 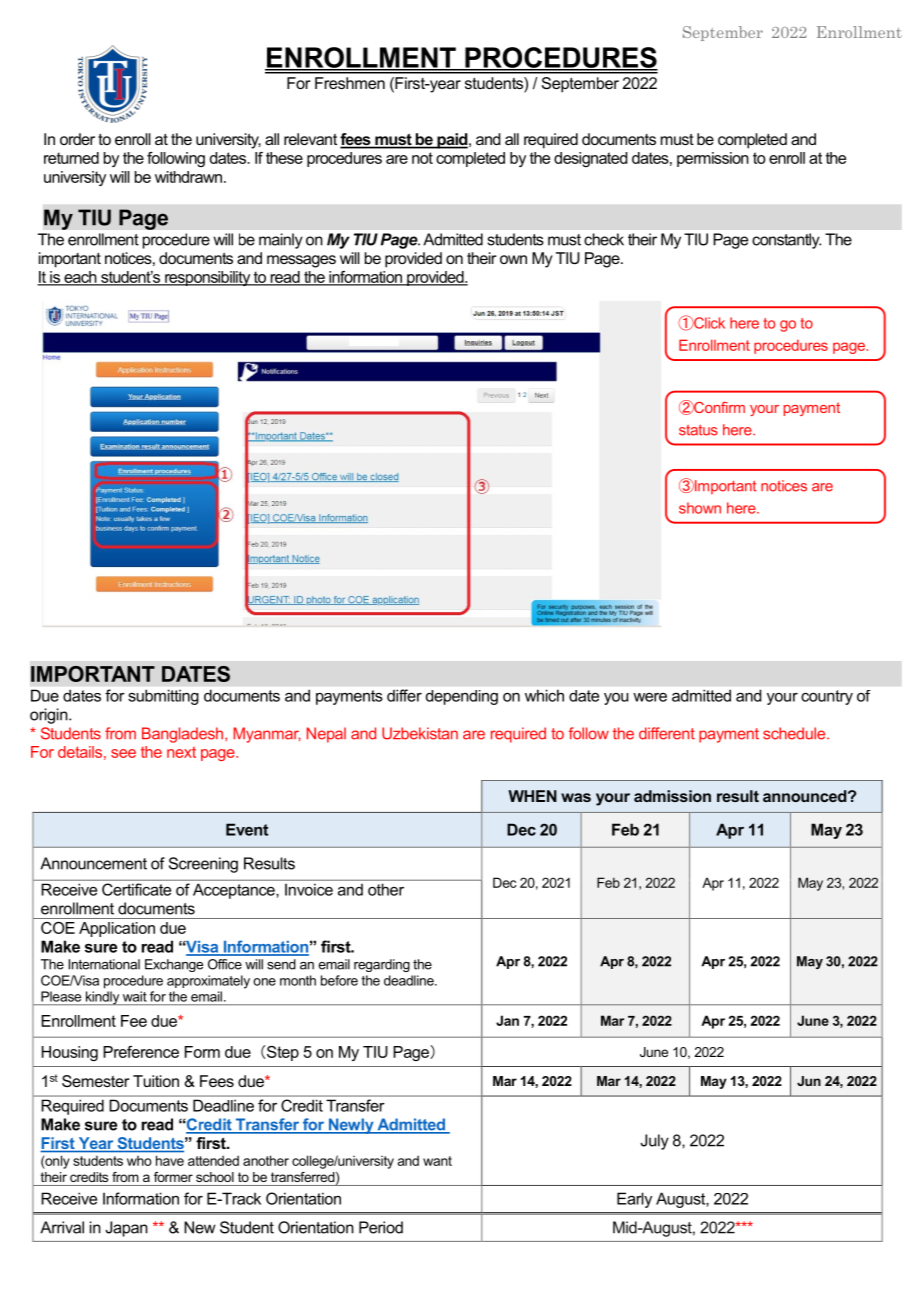 What do you see at coordinates (139, 1161) in the image?
I see `who` at bounding box center [139, 1161].
